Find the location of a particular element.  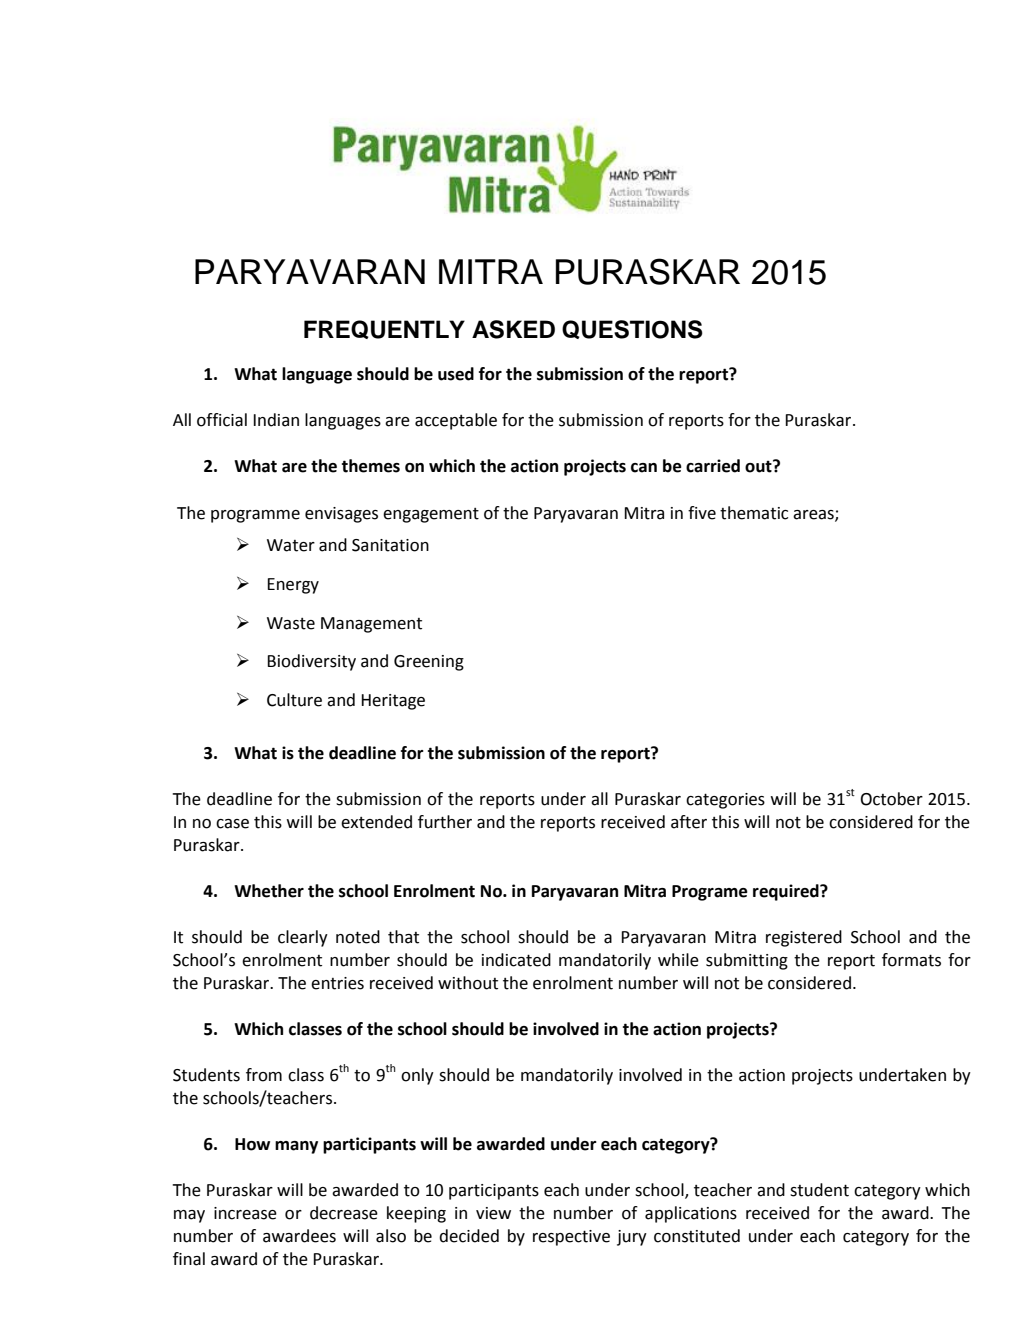

increase is located at coordinates (245, 1213).
